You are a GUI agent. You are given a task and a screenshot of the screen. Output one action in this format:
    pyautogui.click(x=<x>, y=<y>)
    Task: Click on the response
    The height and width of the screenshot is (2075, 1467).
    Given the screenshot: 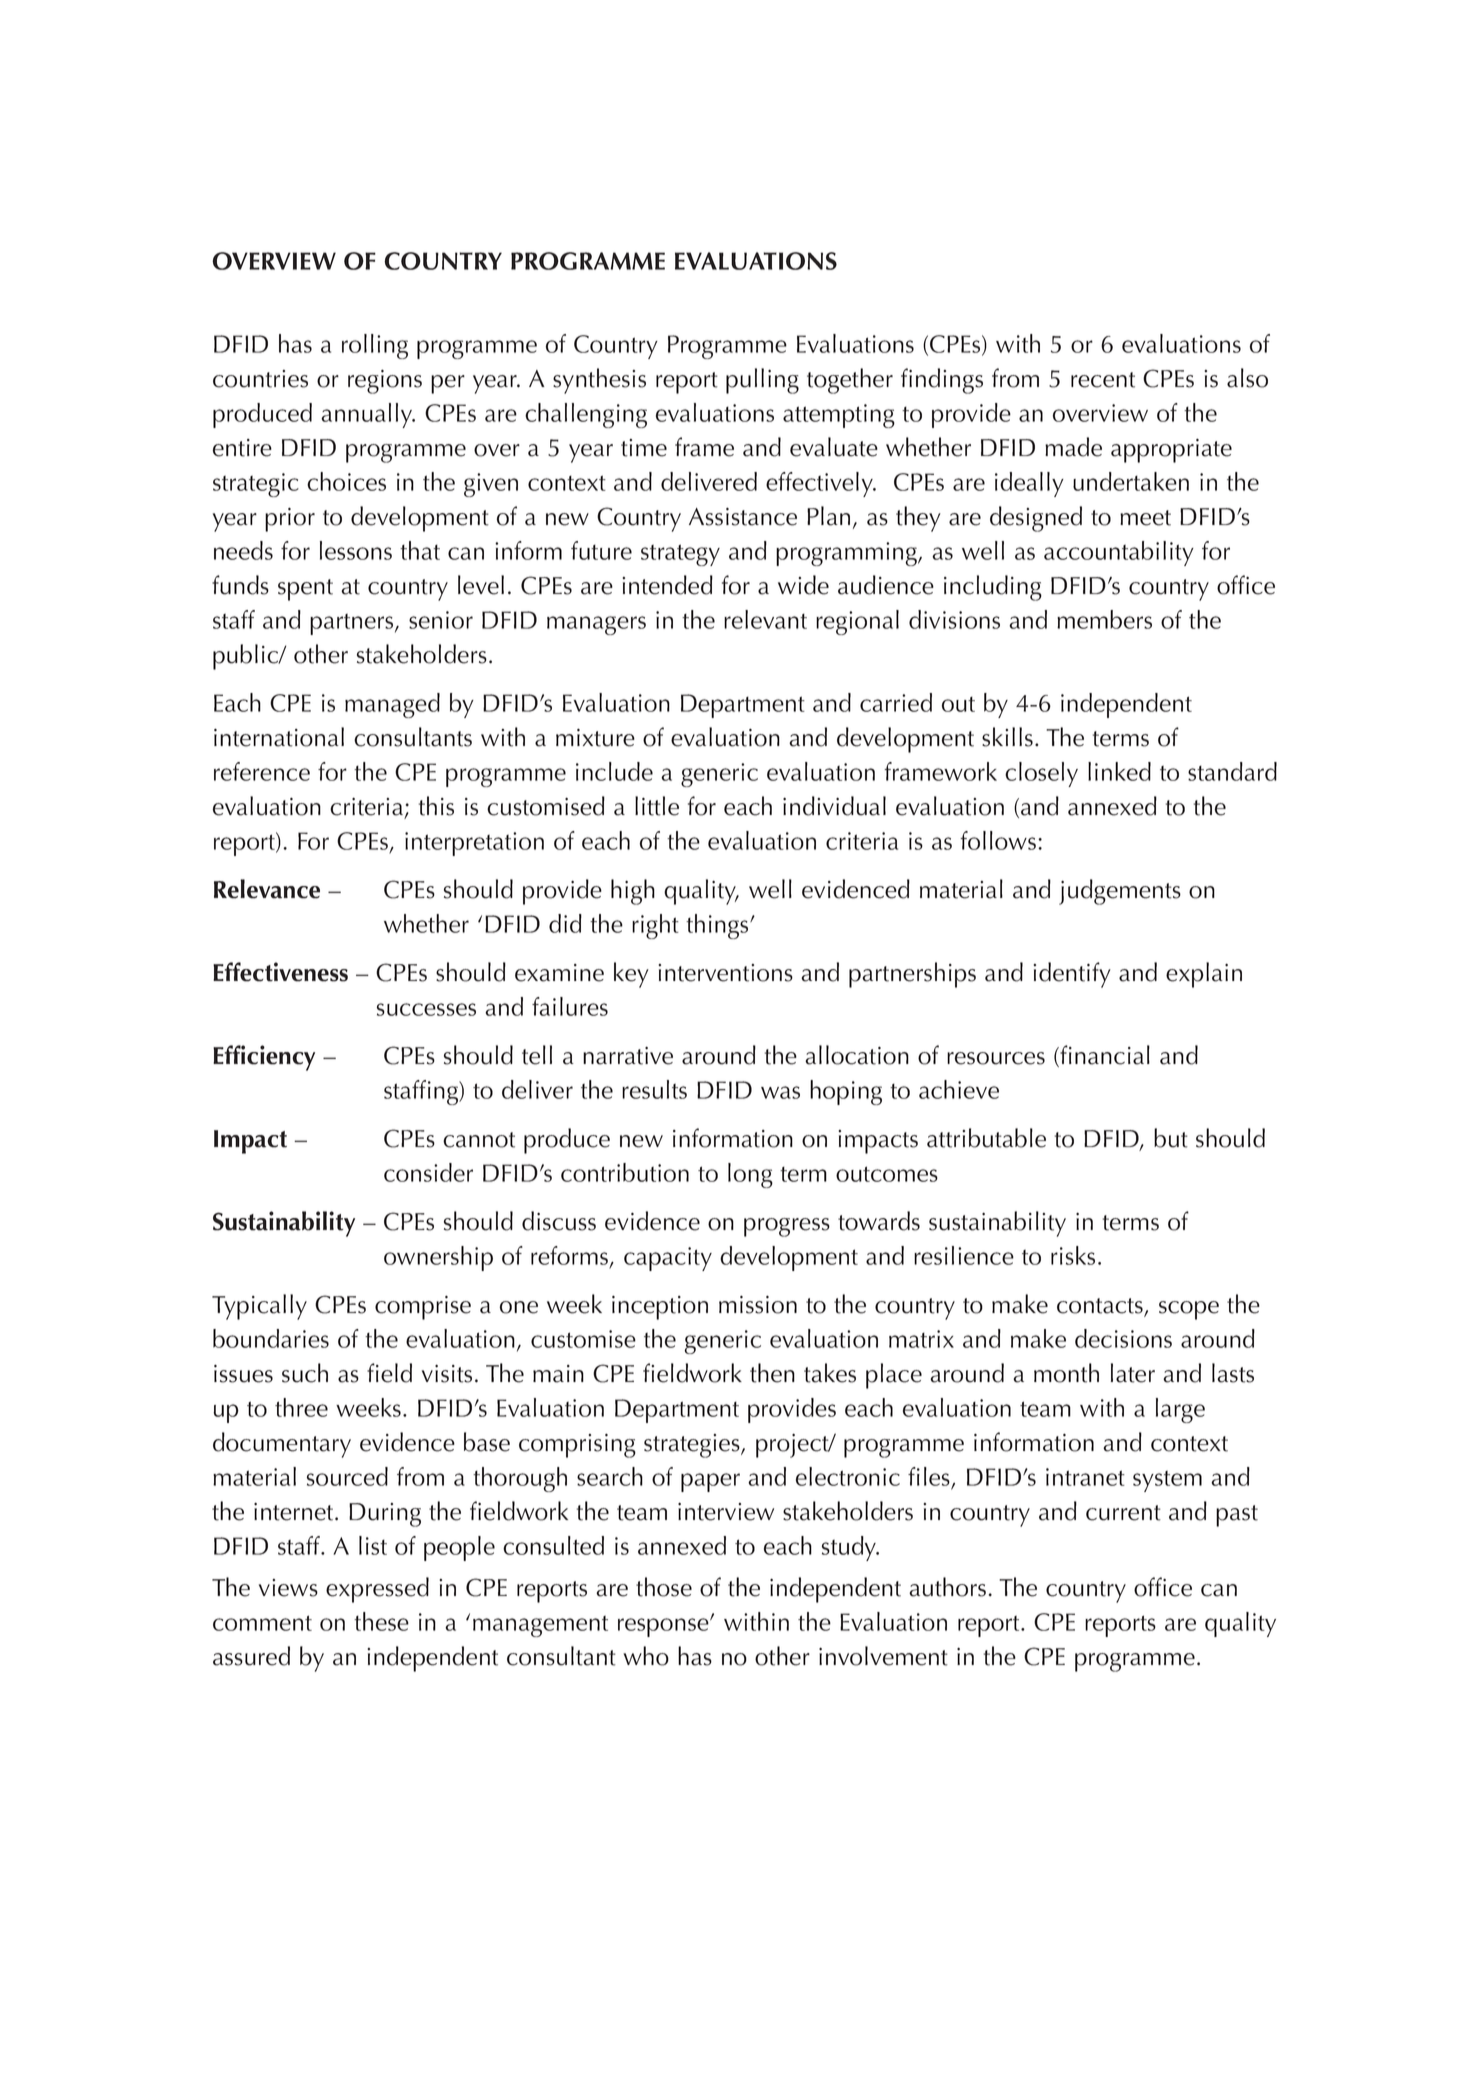 What is the action you would take?
    pyautogui.click(x=664, y=1627)
